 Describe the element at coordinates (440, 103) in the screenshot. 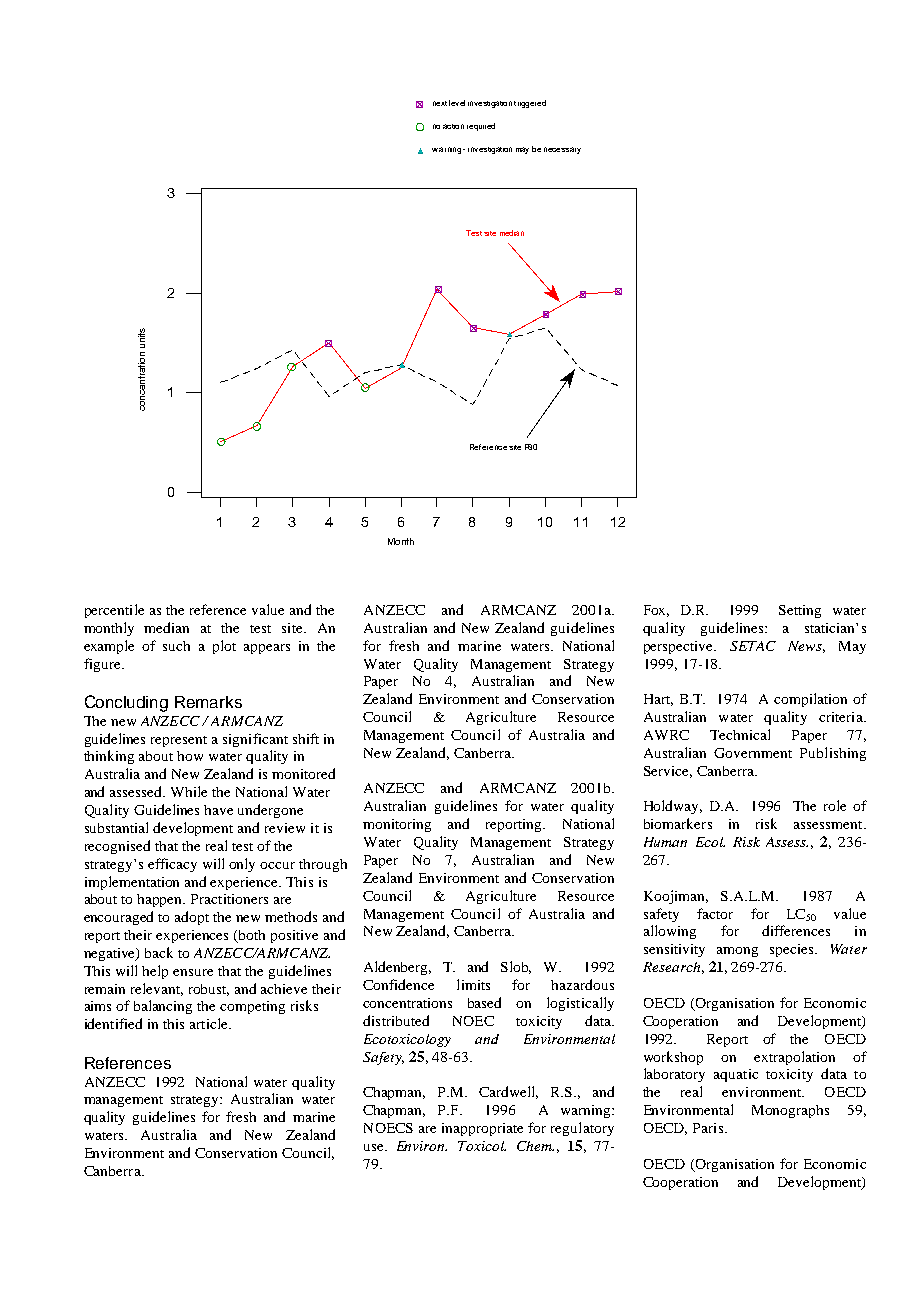

I see `next` at that location.
